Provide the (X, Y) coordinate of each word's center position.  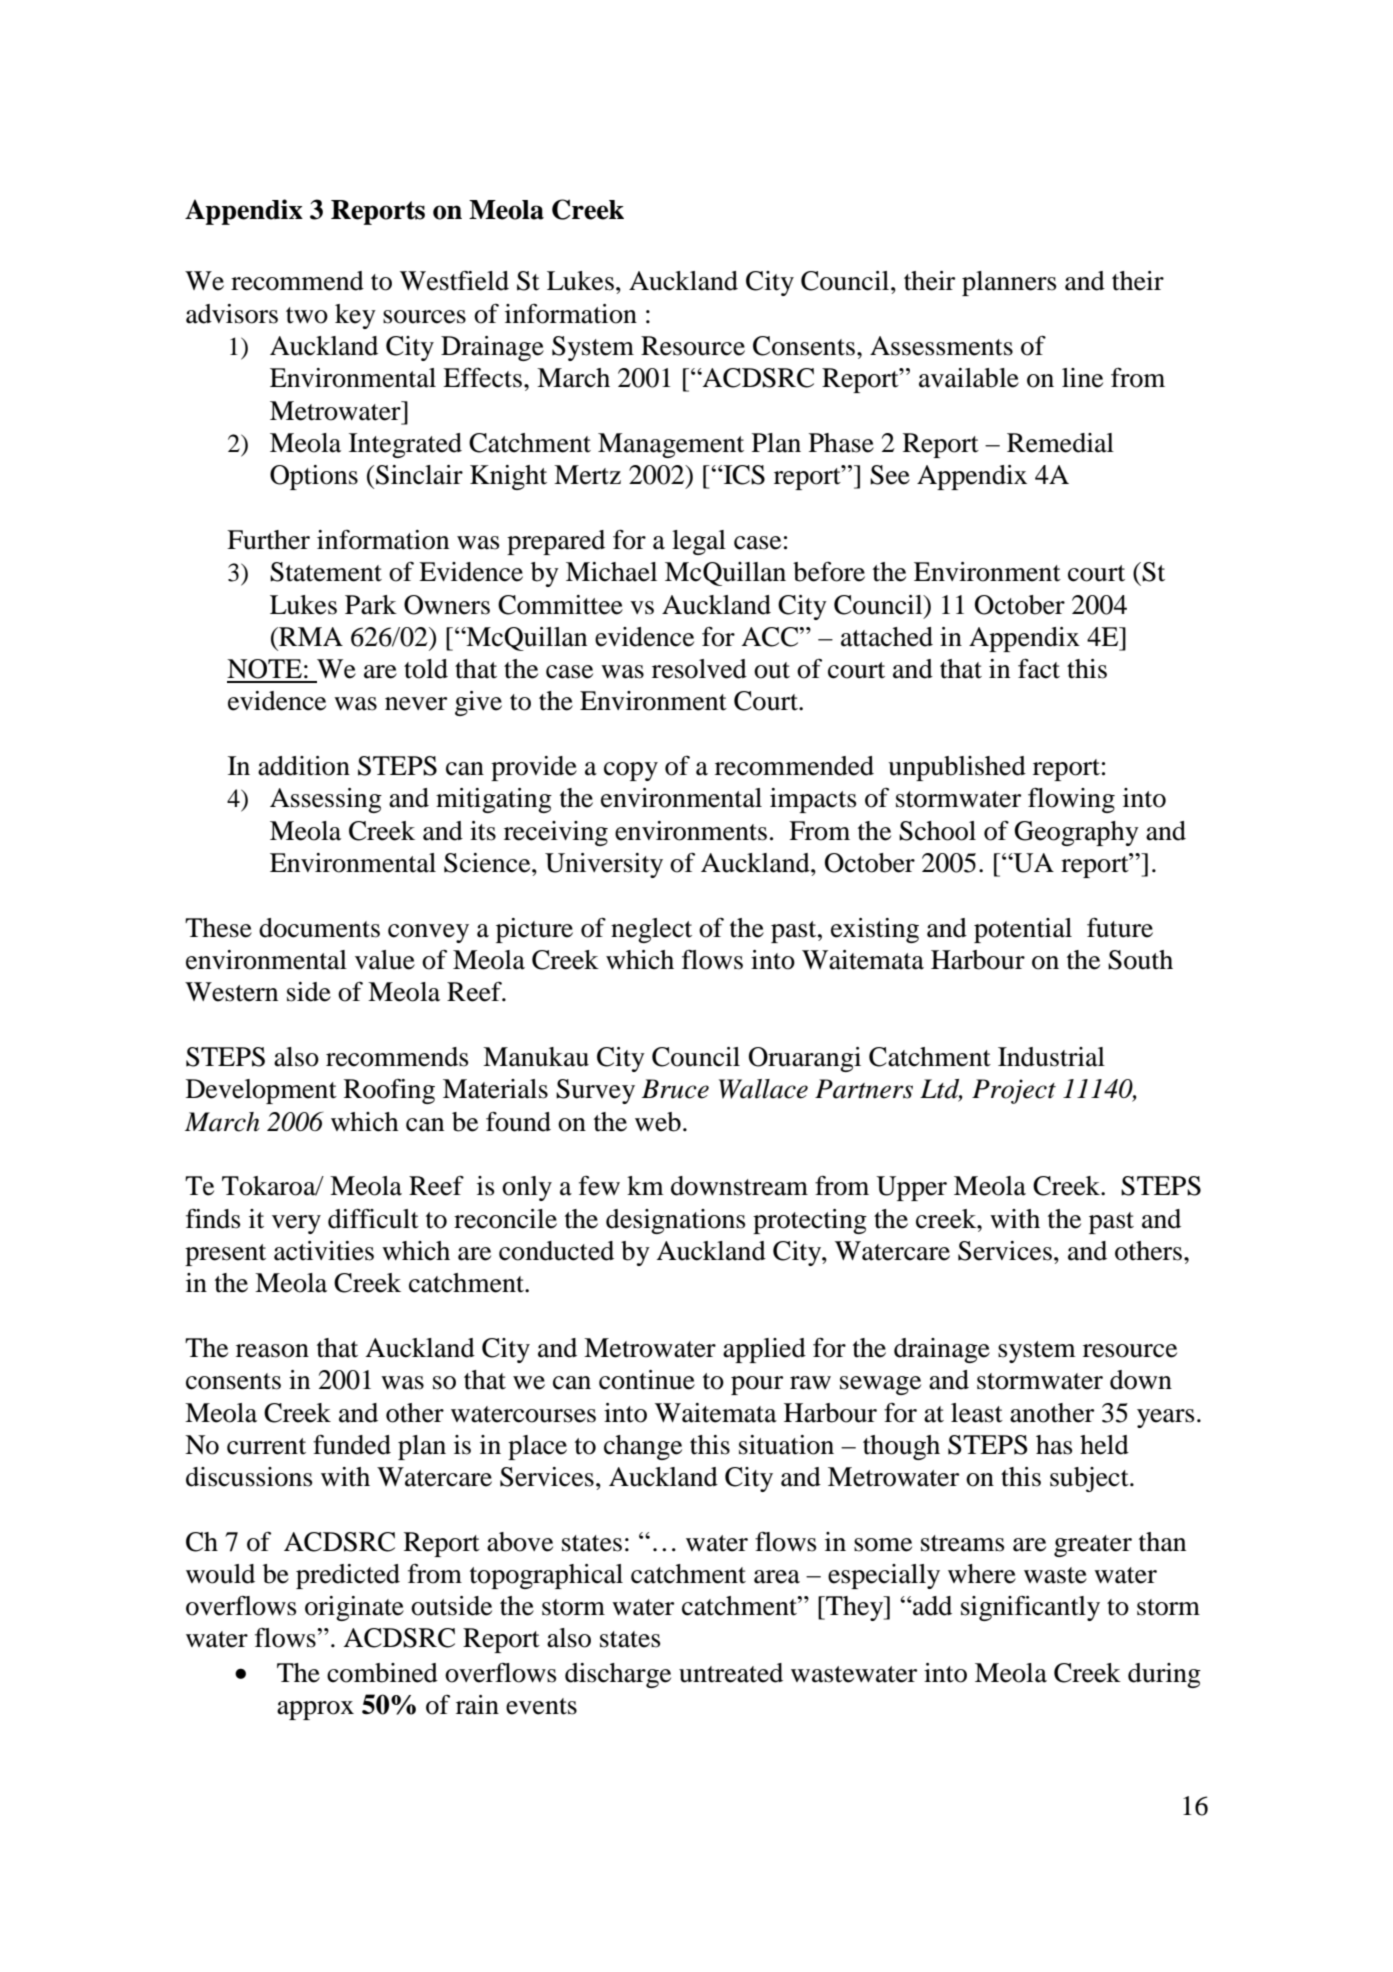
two (307, 315)
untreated (731, 1673)
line (1082, 378)
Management (671, 445)
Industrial (1051, 1057)
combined (382, 1673)
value (385, 960)
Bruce (675, 1089)
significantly (1030, 1608)
